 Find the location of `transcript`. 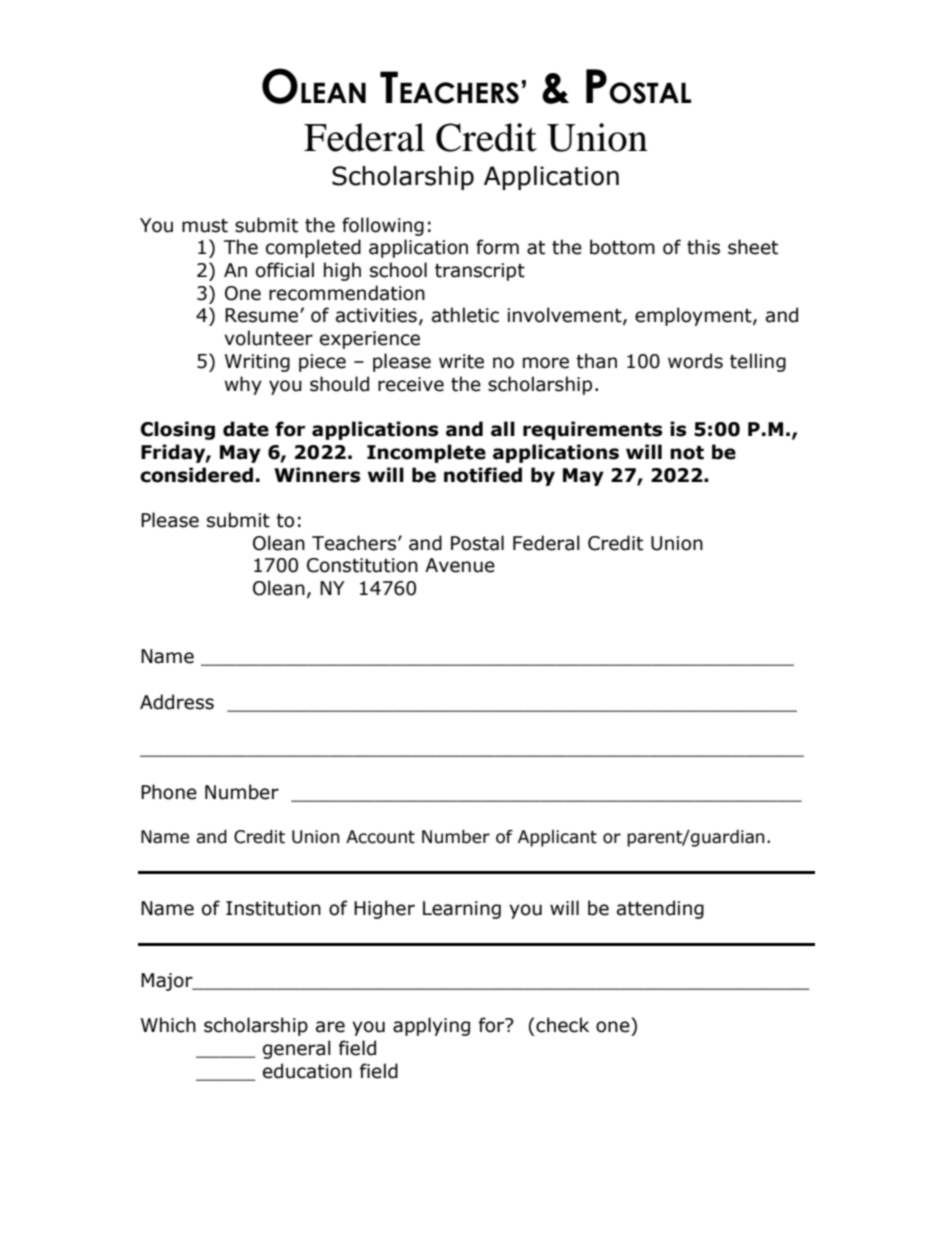

transcript is located at coordinates (480, 272).
